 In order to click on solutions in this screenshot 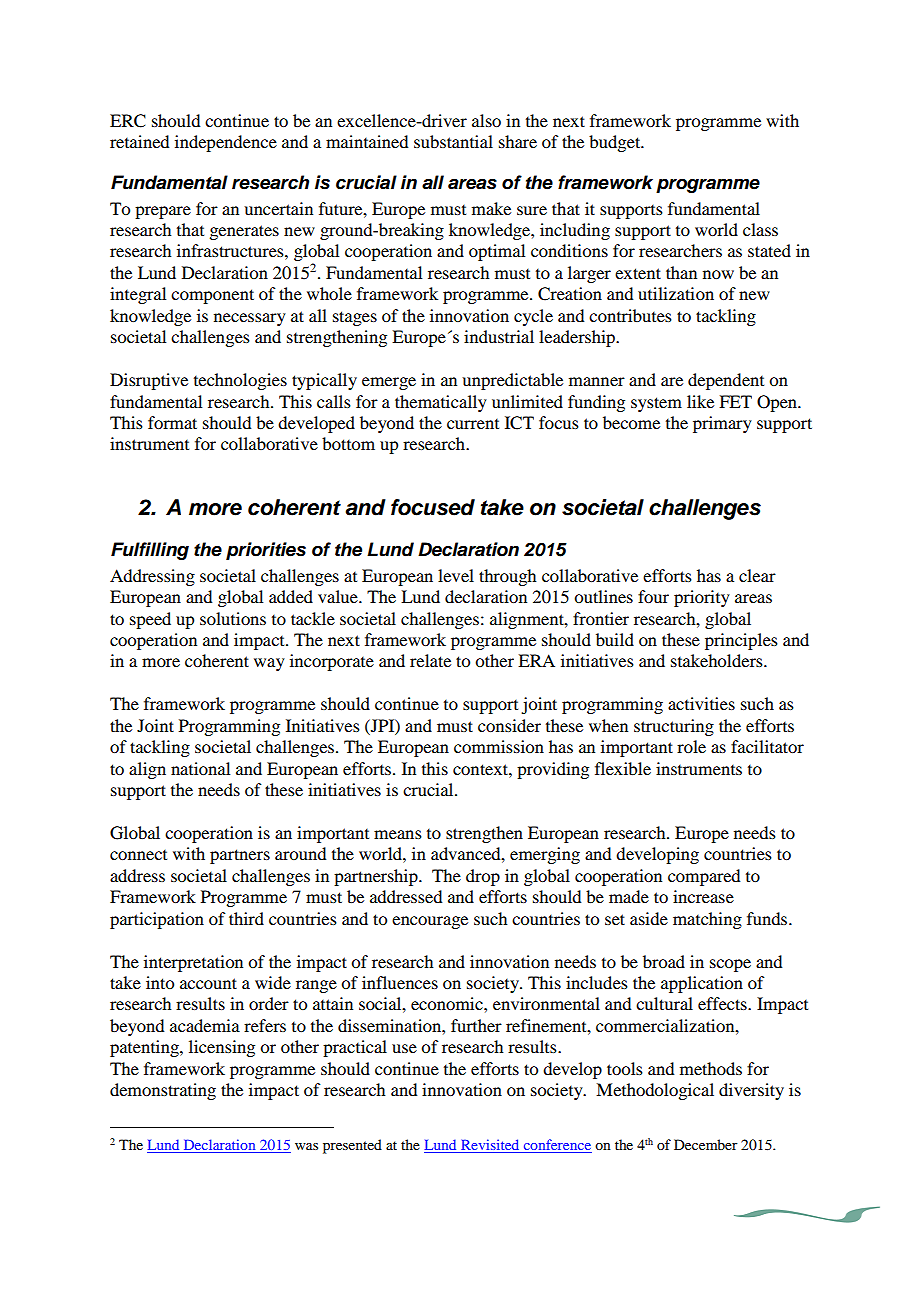, I will do `click(233, 618)`.
